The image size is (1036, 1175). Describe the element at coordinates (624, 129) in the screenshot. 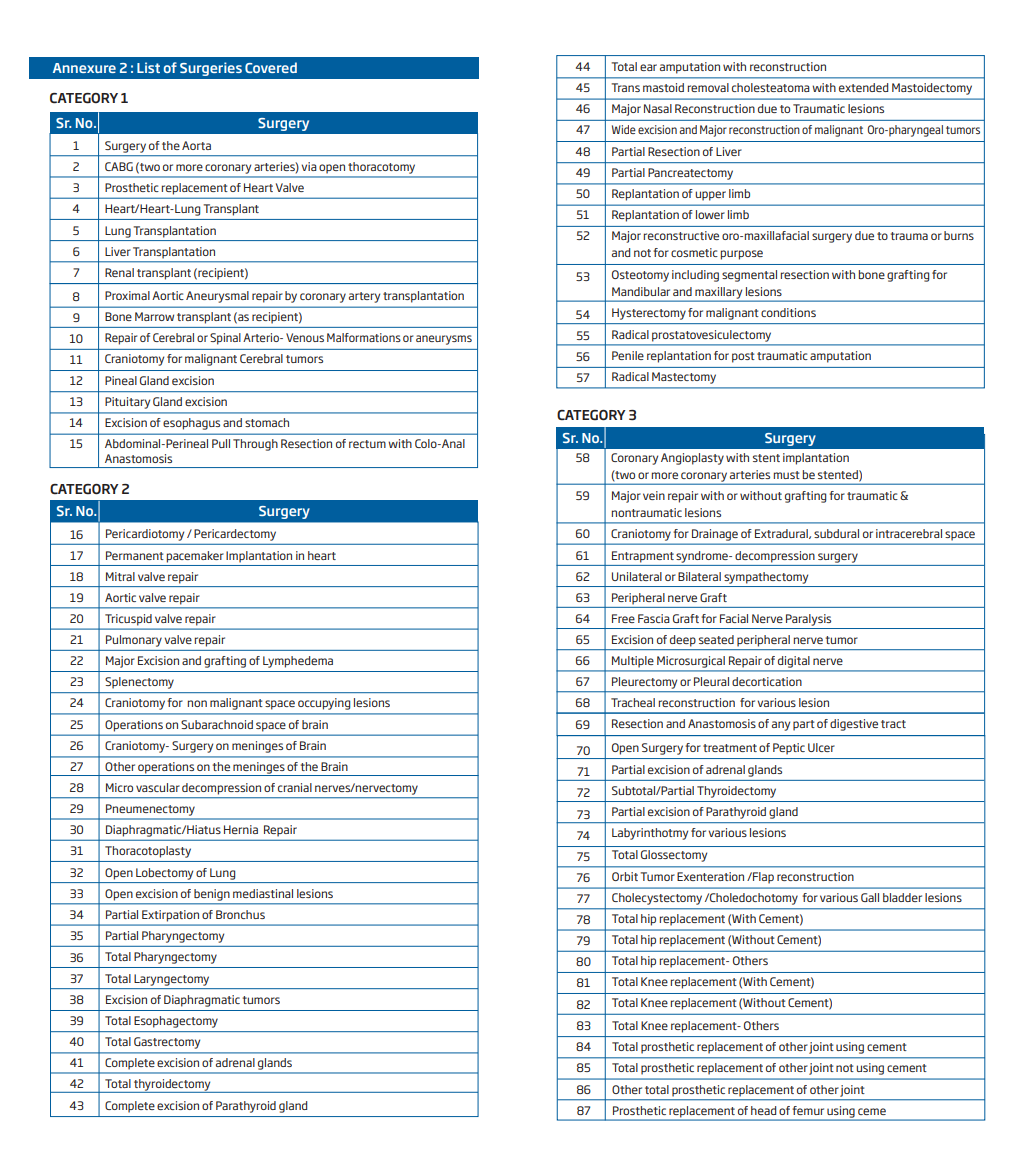

I see `Wide` at that location.
